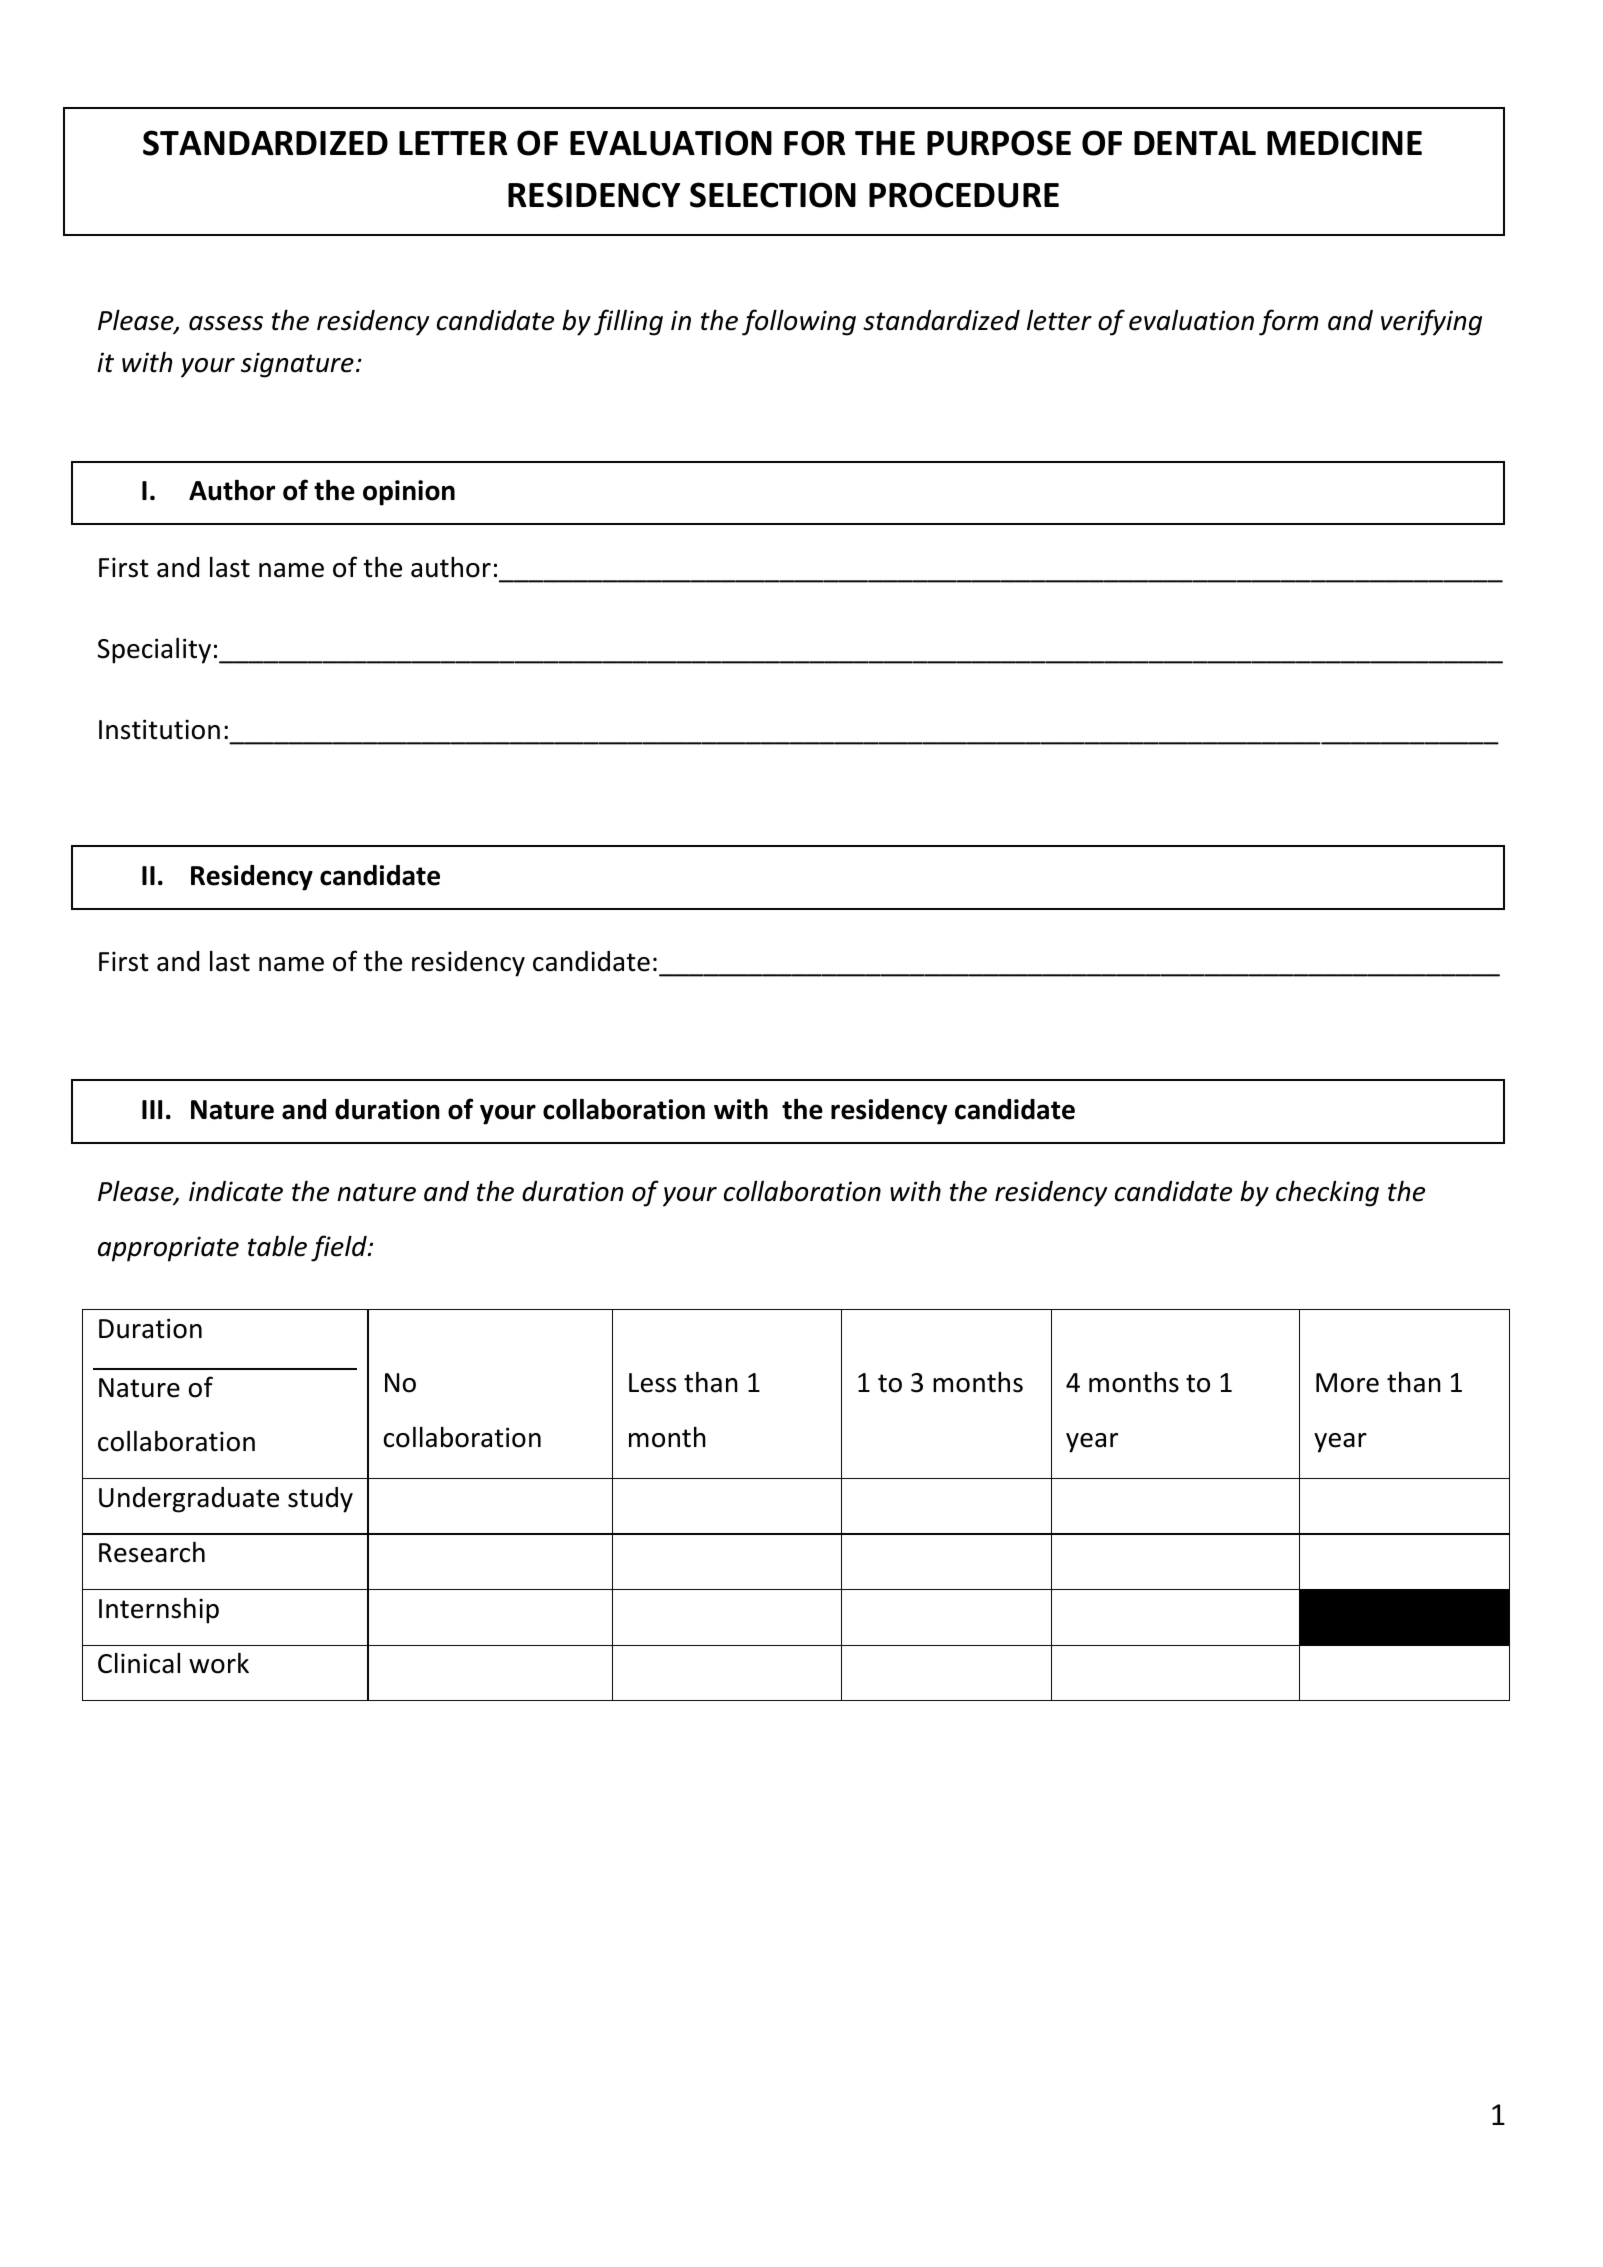 This screenshot has height=2267, width=1603. Describe the element at coordinates (773, 195) in the screenshot. I see `SELECTION` at that location.
